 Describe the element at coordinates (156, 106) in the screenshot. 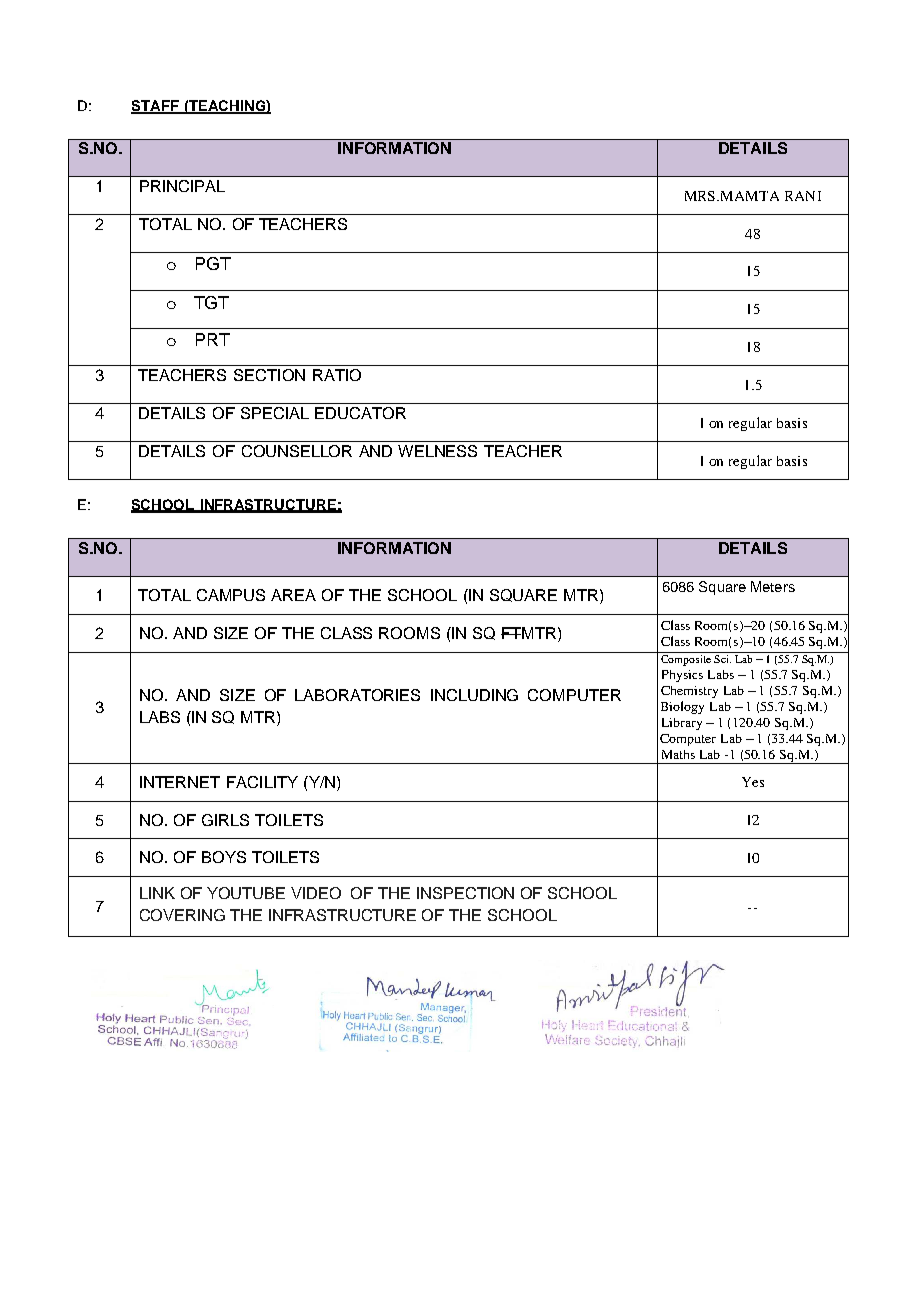

I see `STAFF` at that location.
